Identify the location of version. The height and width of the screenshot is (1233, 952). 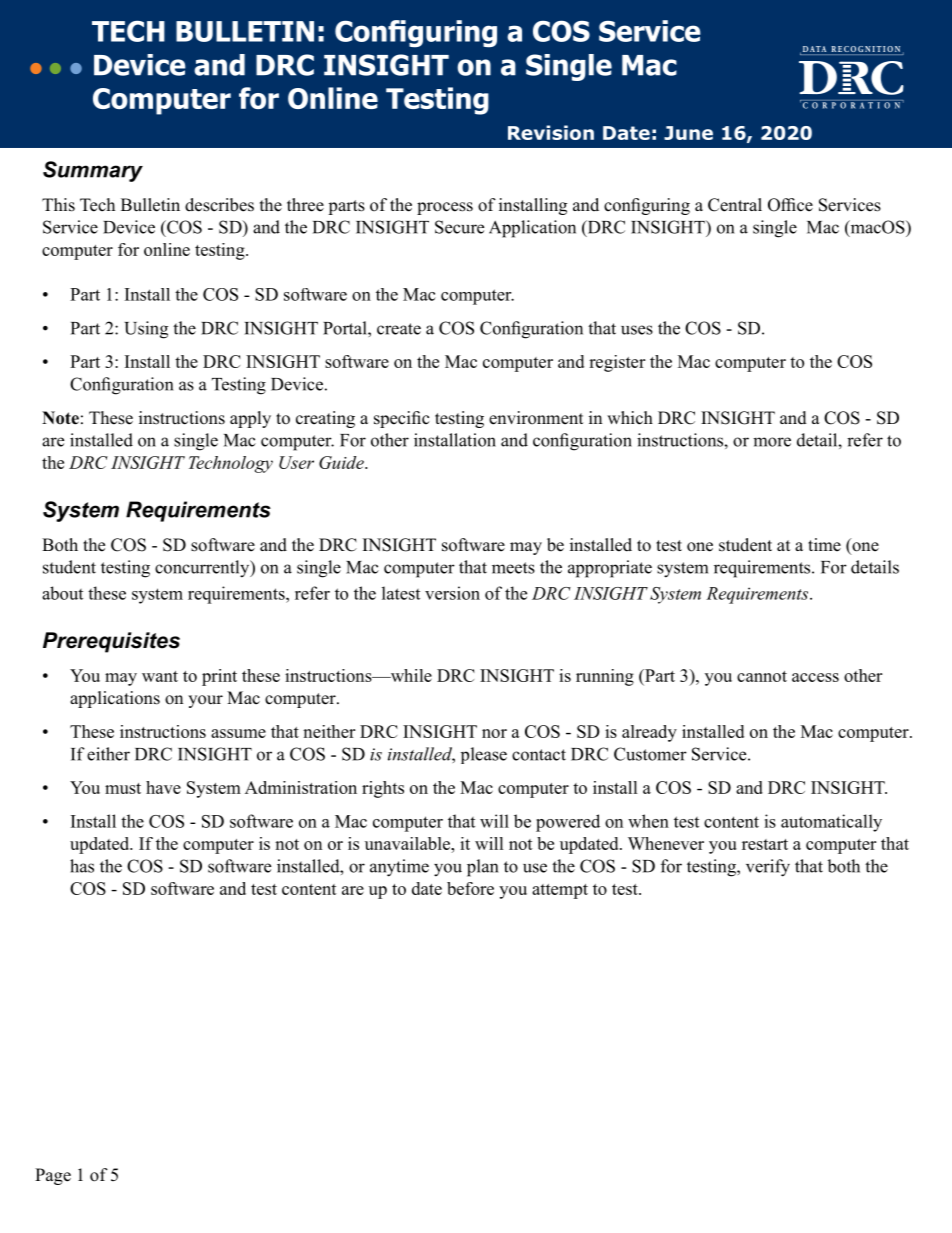
(452, 593).
